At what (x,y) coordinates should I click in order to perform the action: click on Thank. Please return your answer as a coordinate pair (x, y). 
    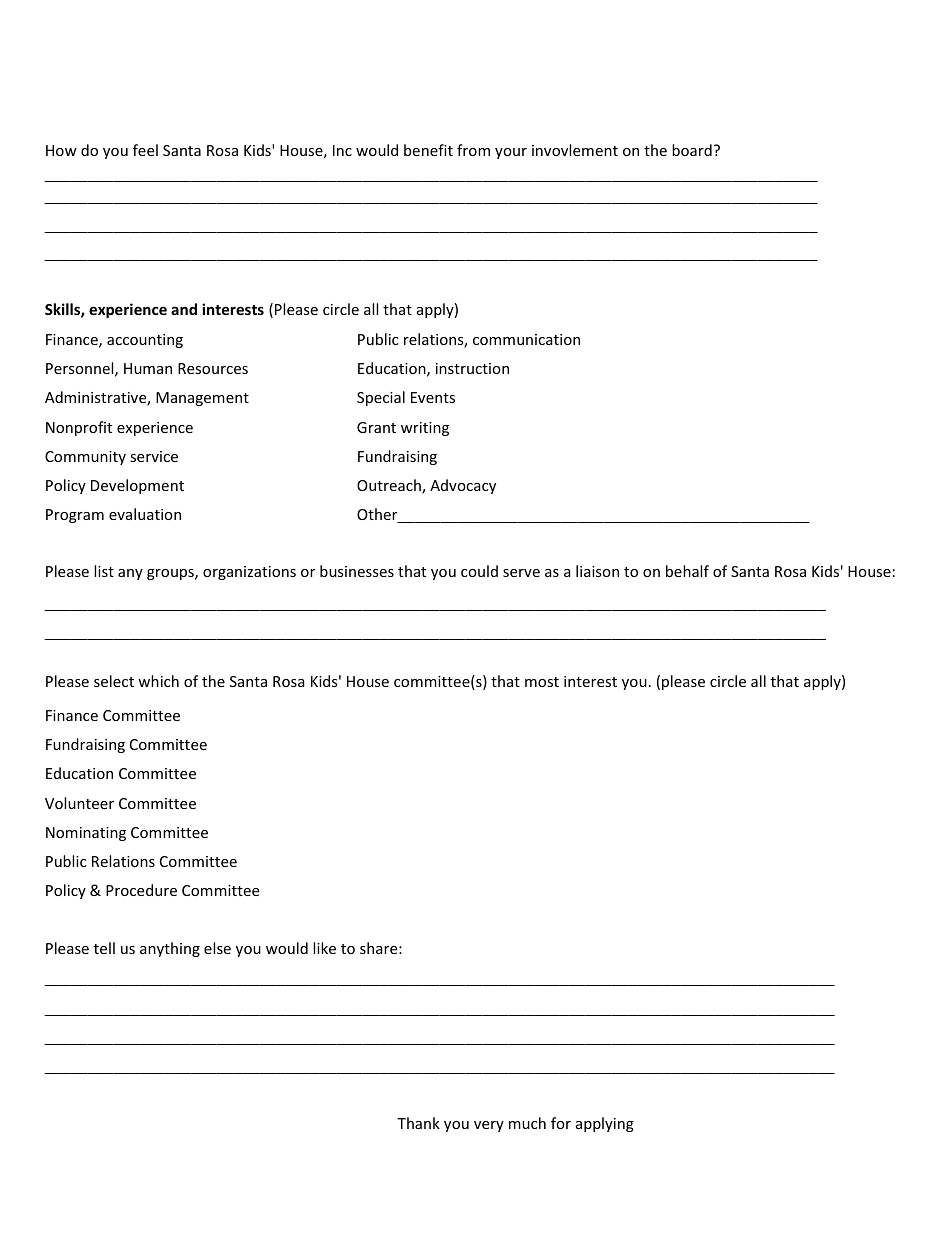
    Looking at the image, I should click on (418, 1123).
